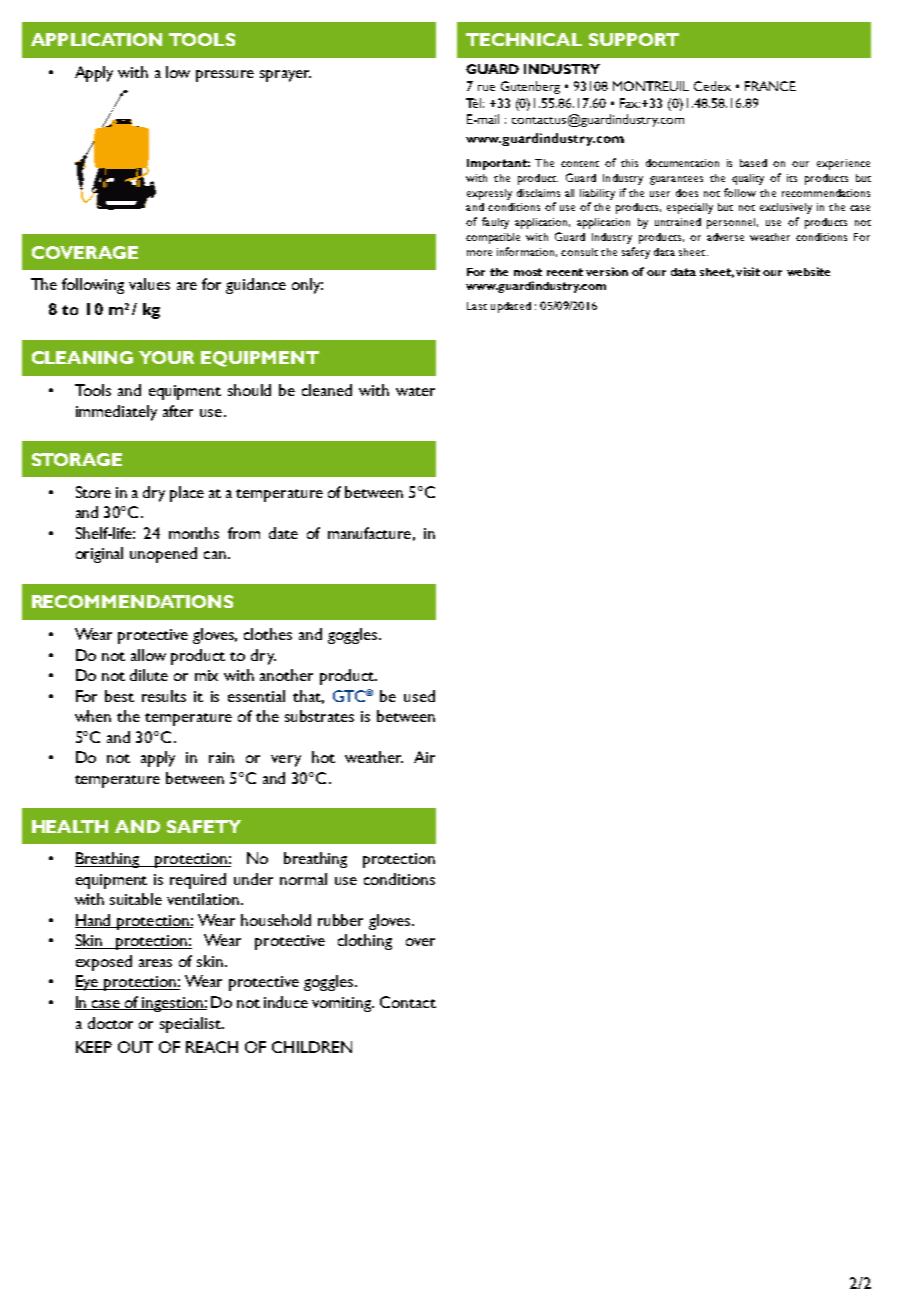  Describe the element at coordinates (323, 757) in the screenshot. I see `hot` at that location.
